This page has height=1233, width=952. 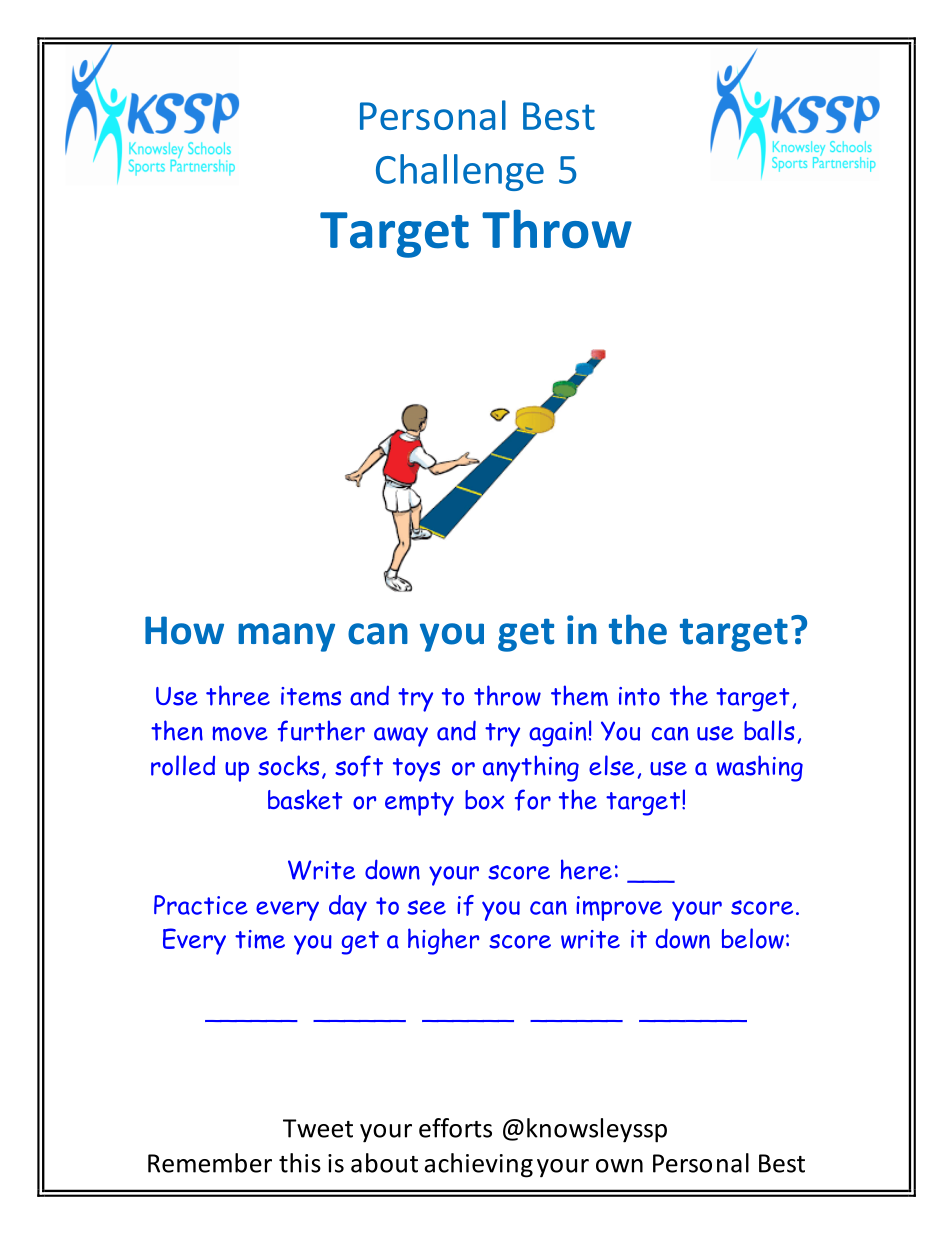 What do you see at coordinates (184, 630) in the page?
I see `How` at bounding box center [184, 630].
